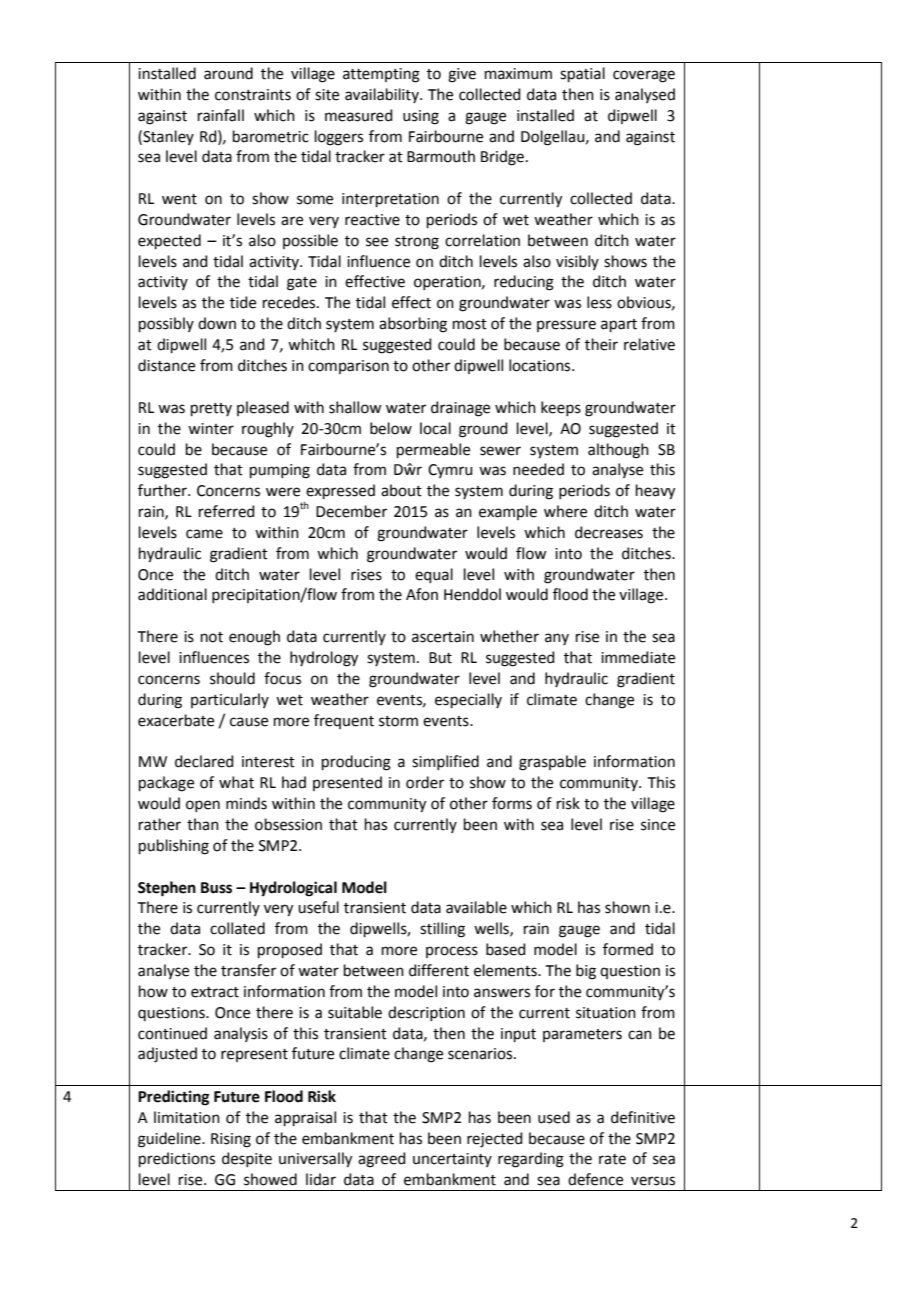 The image size is (924, 1308). I want to click on Rising, so click(231, 1140).
